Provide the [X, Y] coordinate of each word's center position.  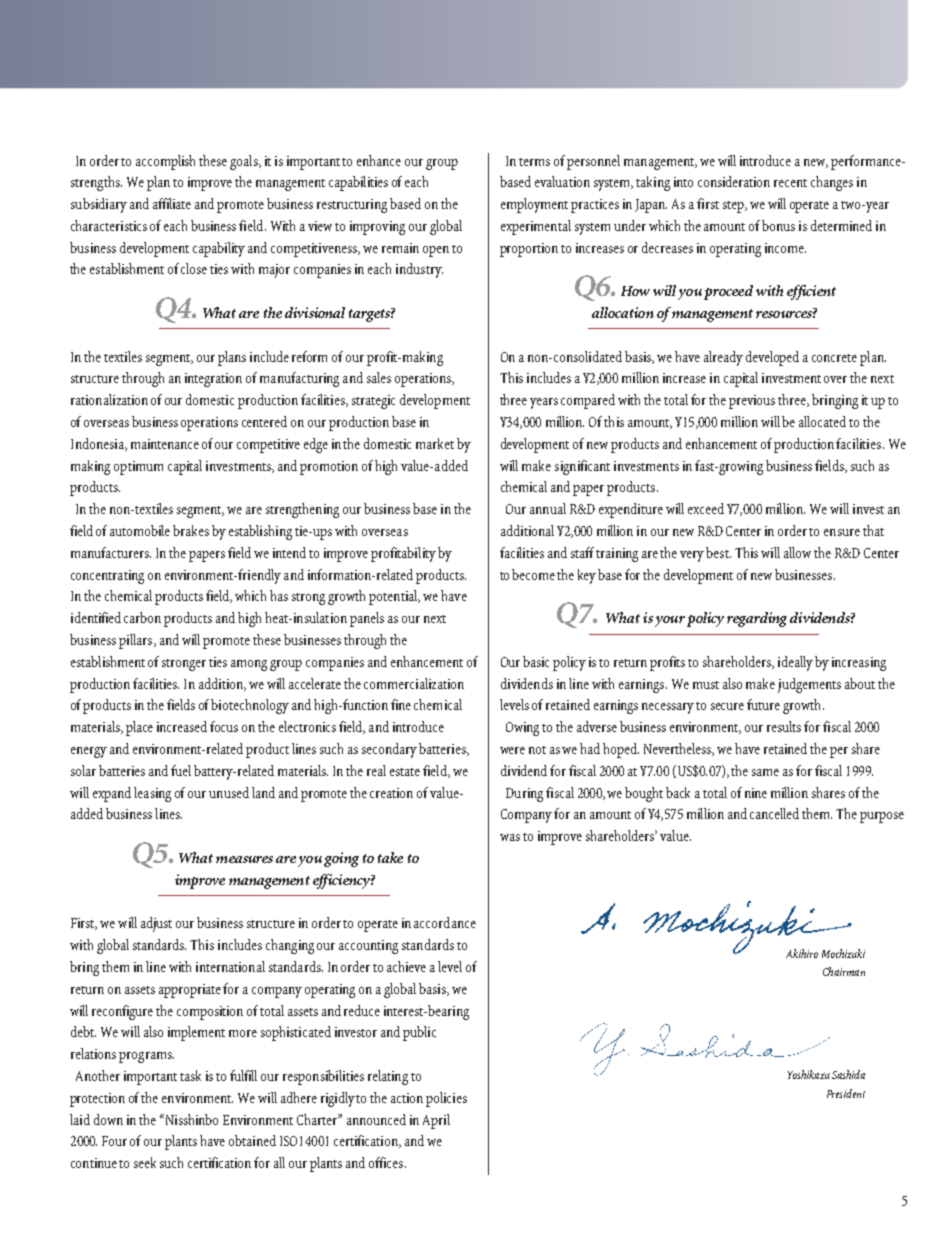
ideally [795, 663]
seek [145, 1162]
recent [790, 183]
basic [536, 661]
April [436, 1121]
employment [534, 205]
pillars [137, 641]
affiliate [172, 203]
